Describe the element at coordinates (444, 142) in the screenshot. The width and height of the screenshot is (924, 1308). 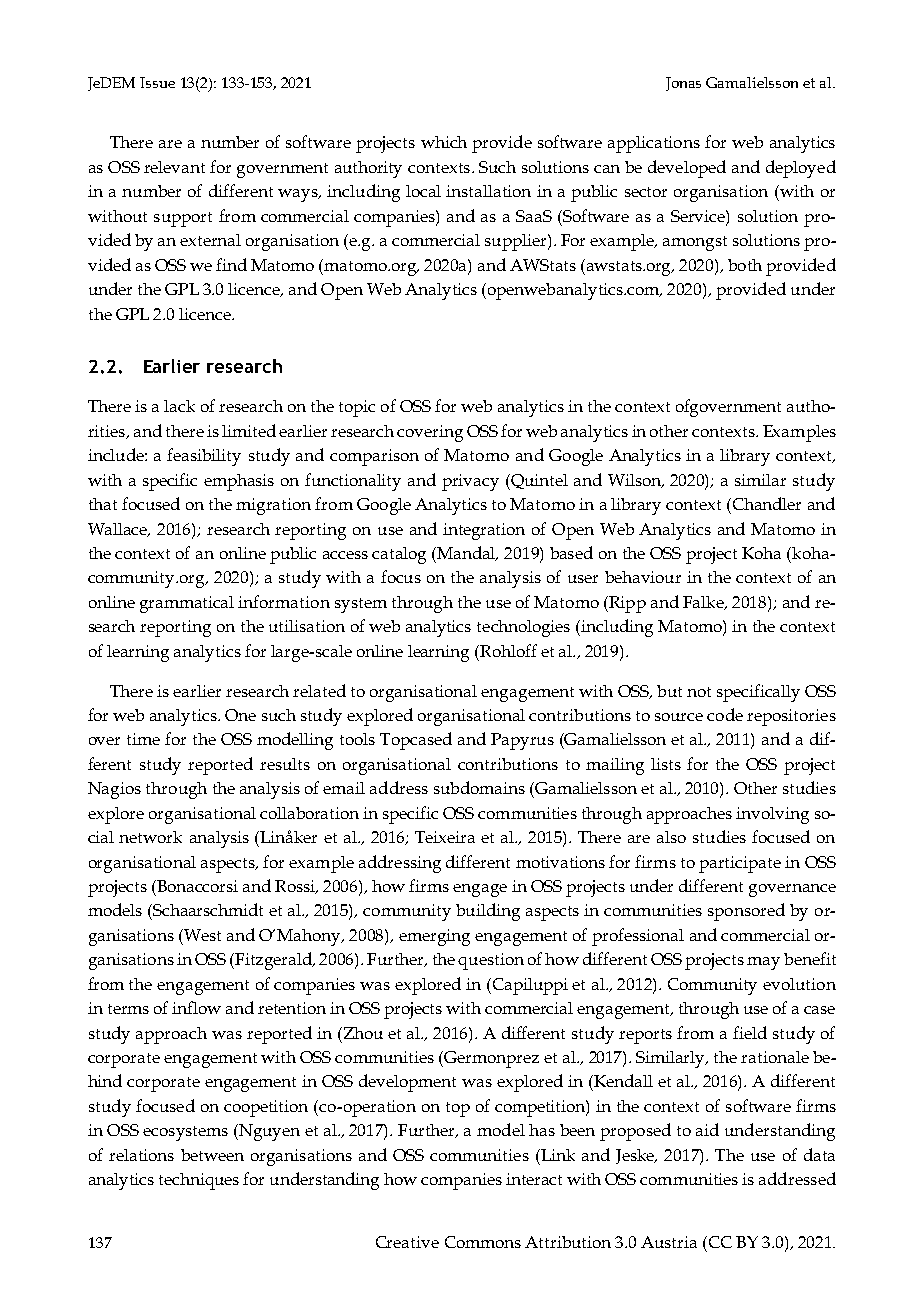
I see `which` at that location.
